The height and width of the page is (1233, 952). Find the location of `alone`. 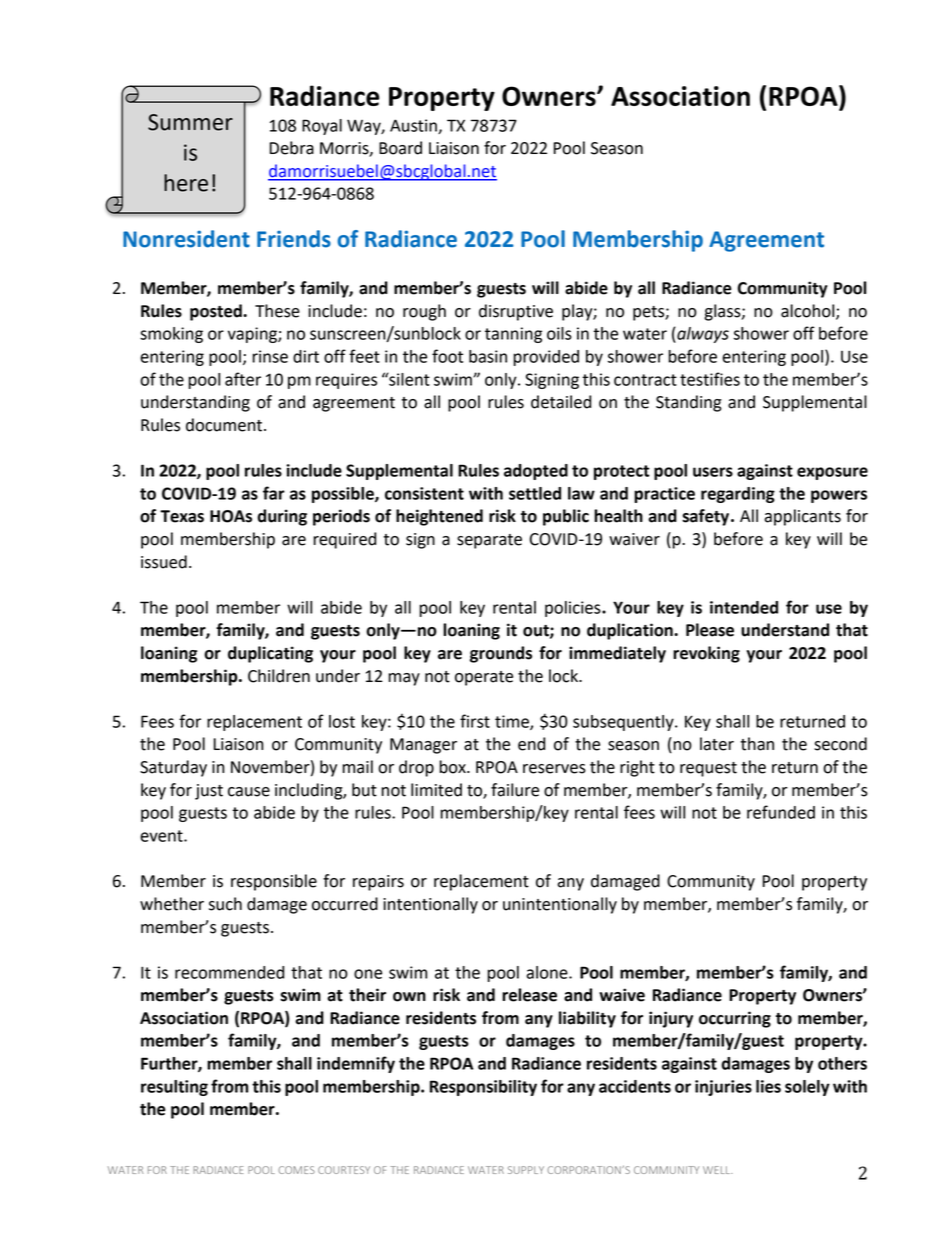

alone is located at coordinates (548, 972).
